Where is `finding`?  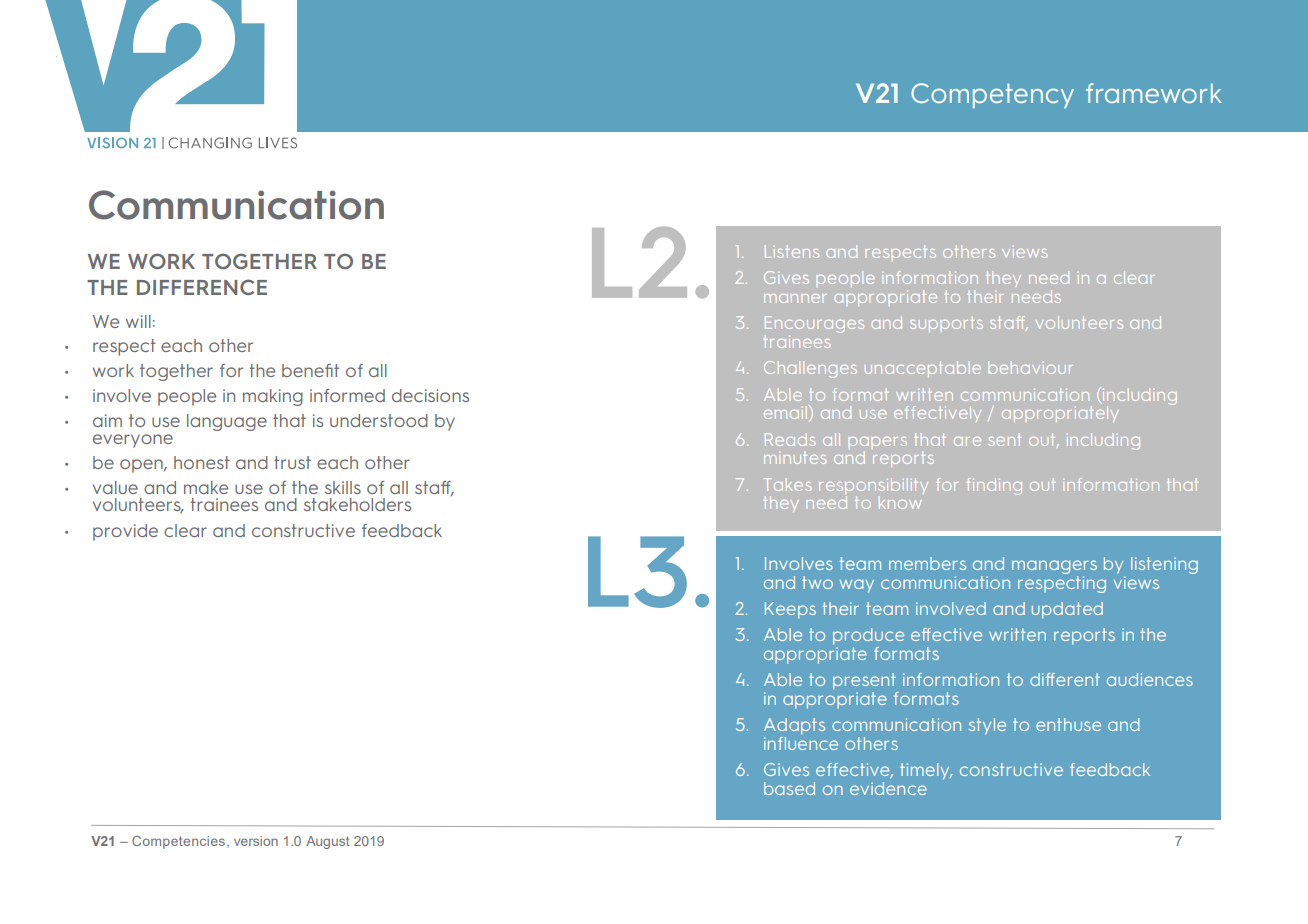 finding is located at coordinates (994, 486).
